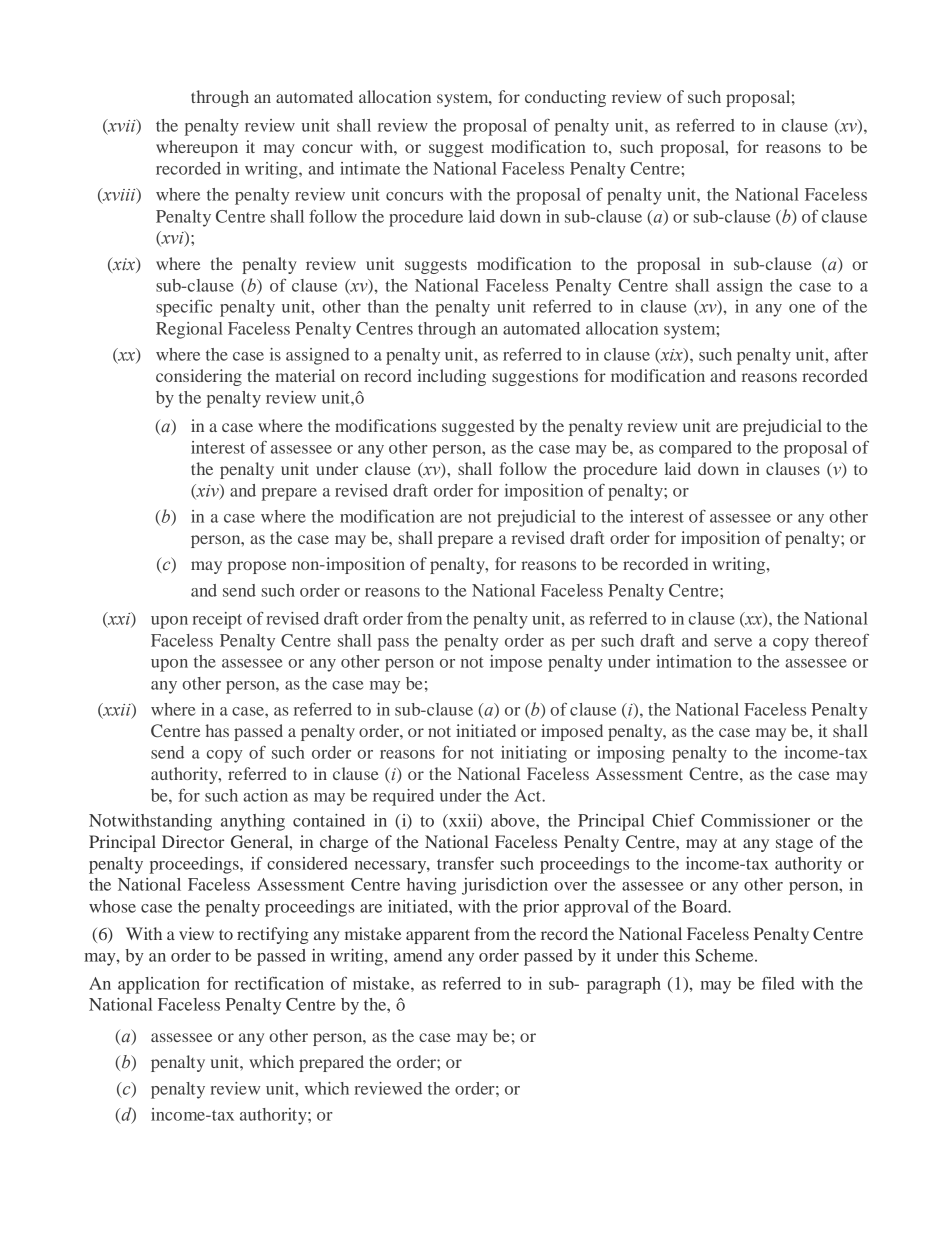  I want to click on conducting, so click(565, 98).
